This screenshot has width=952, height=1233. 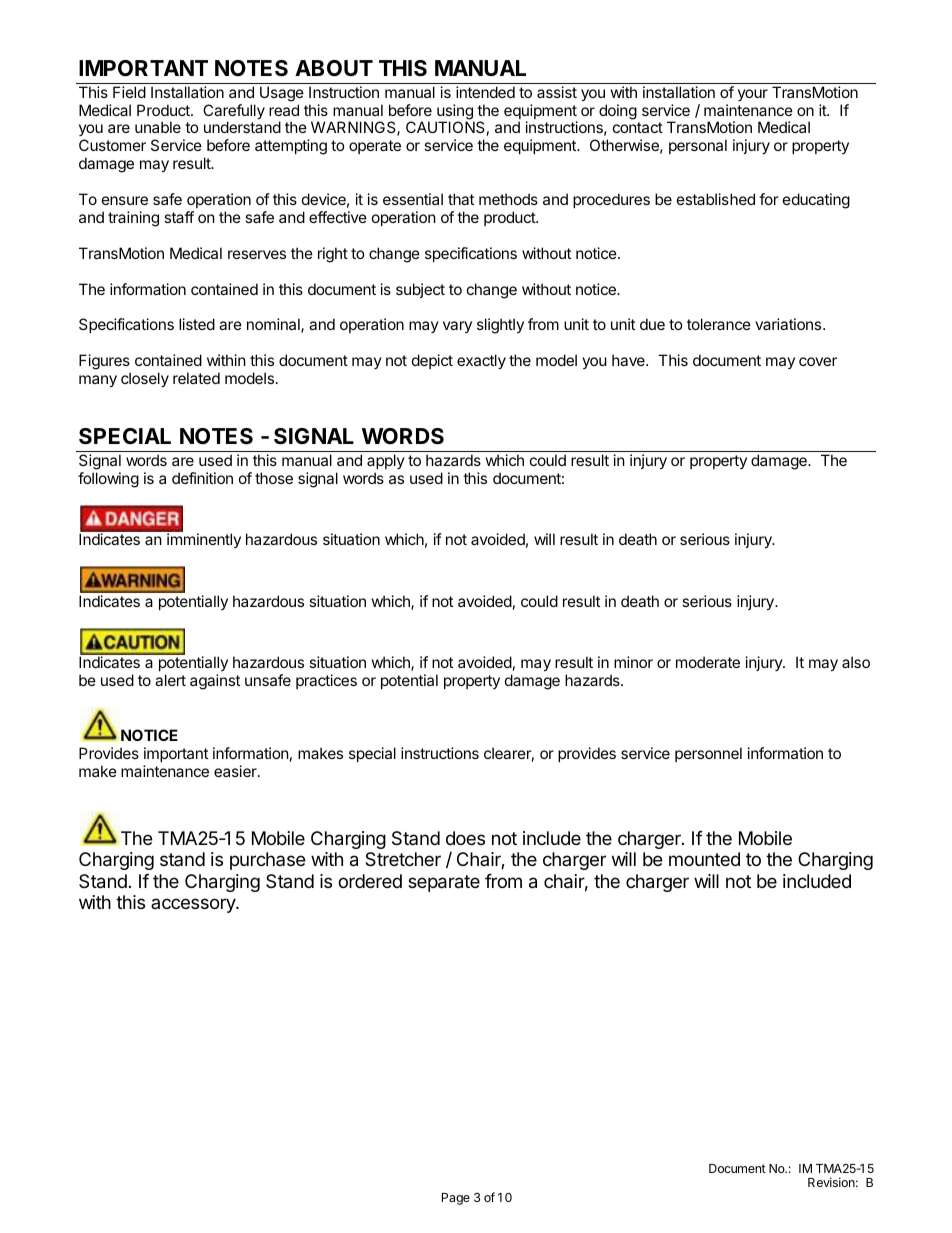 What do you see at coordinates (485, 92) in the screenshot?
I see `intended` at bounding box center [485, 92].
